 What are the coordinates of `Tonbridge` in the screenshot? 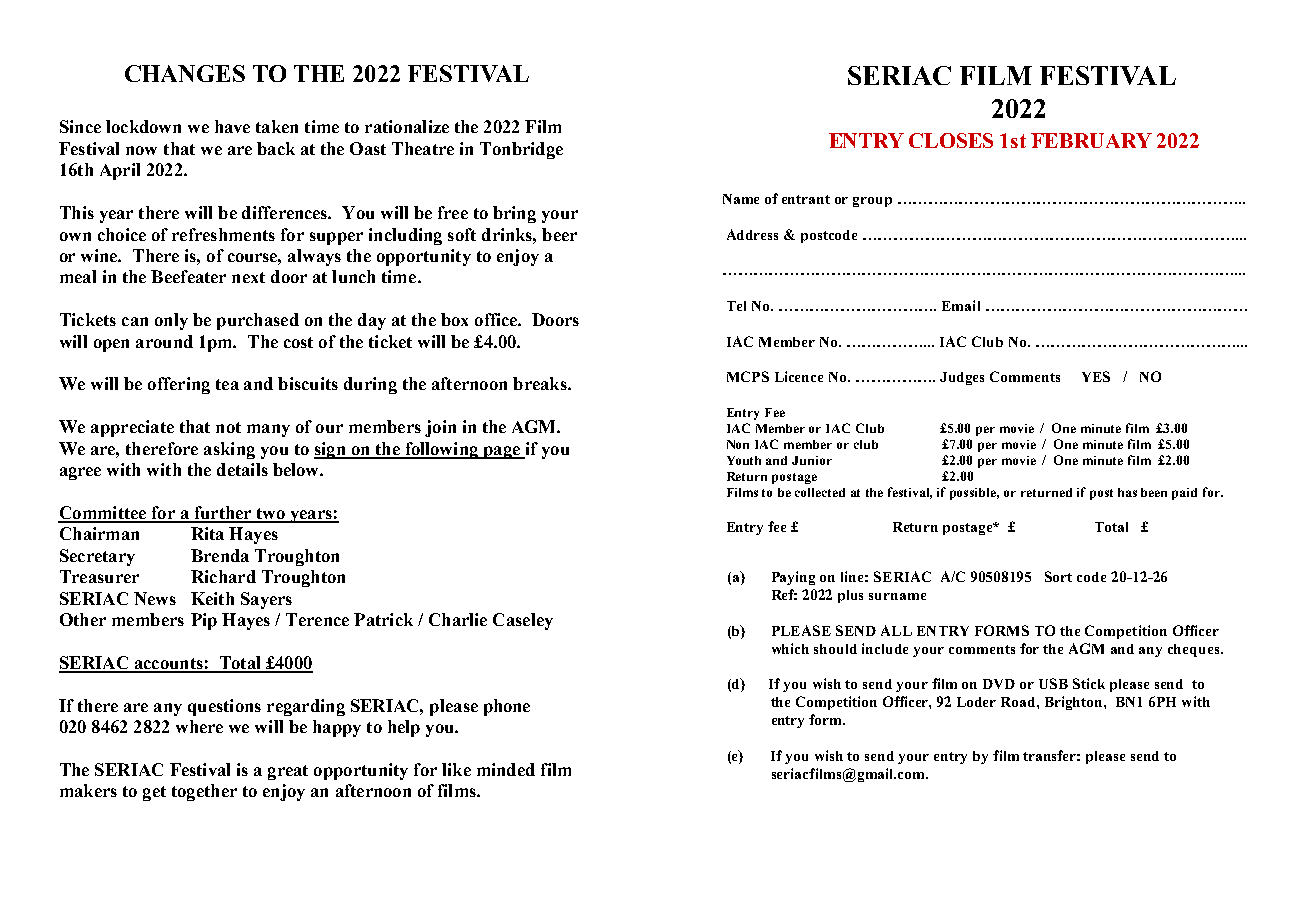 It's located at (521, 150).
